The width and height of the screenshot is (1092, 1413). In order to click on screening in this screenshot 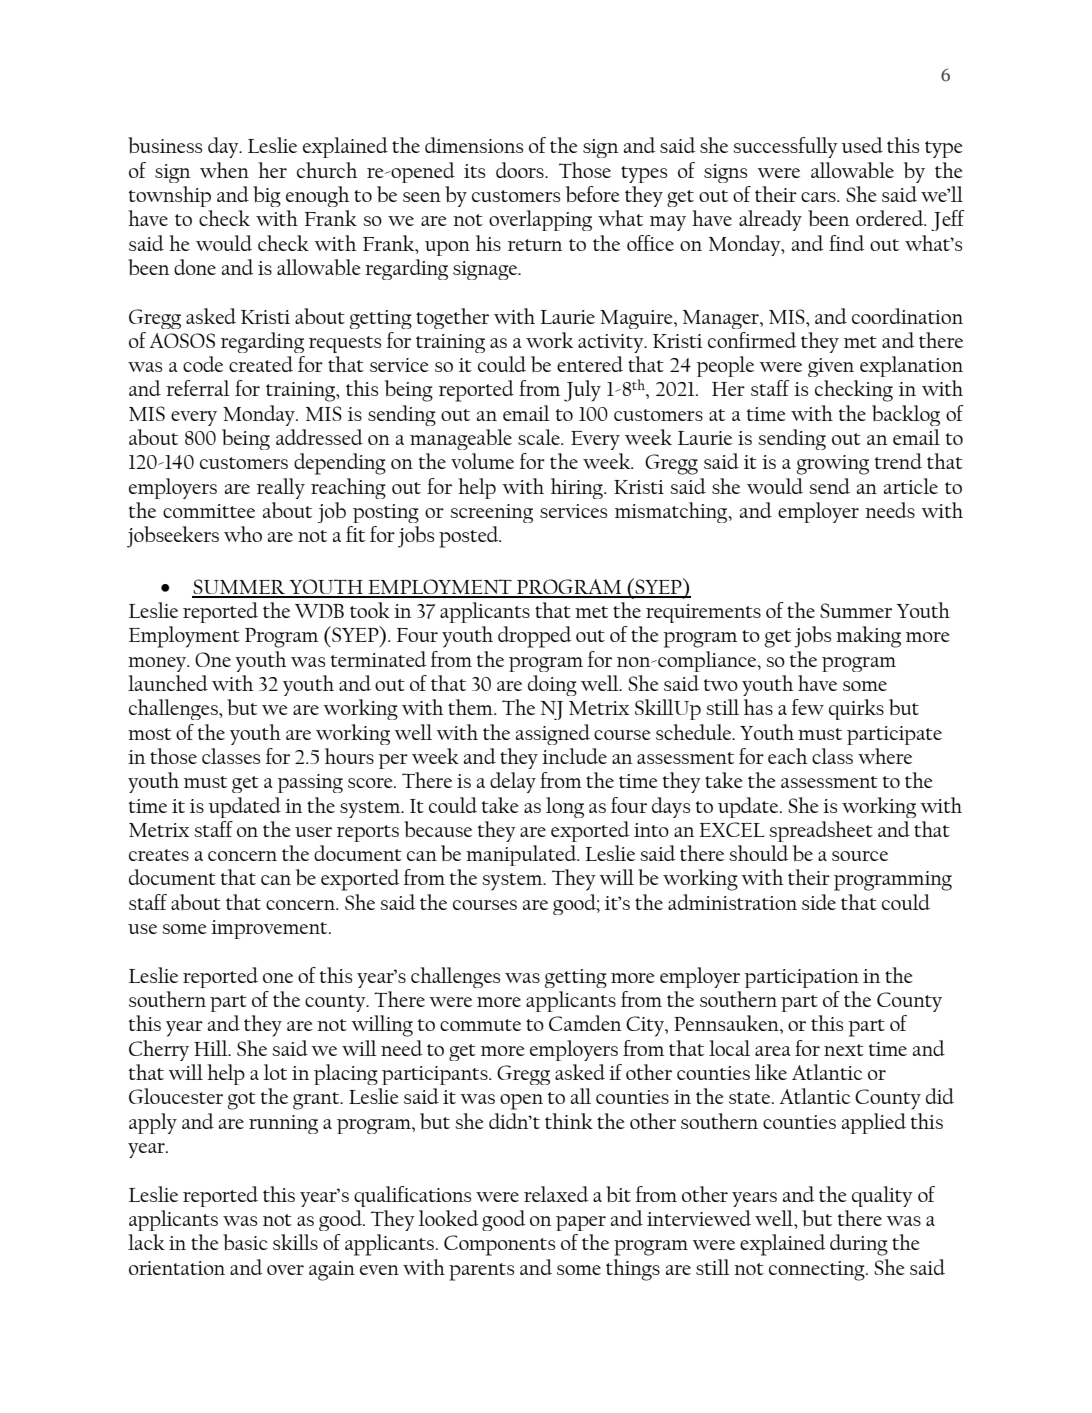, I will do `click(491, 513)`.
